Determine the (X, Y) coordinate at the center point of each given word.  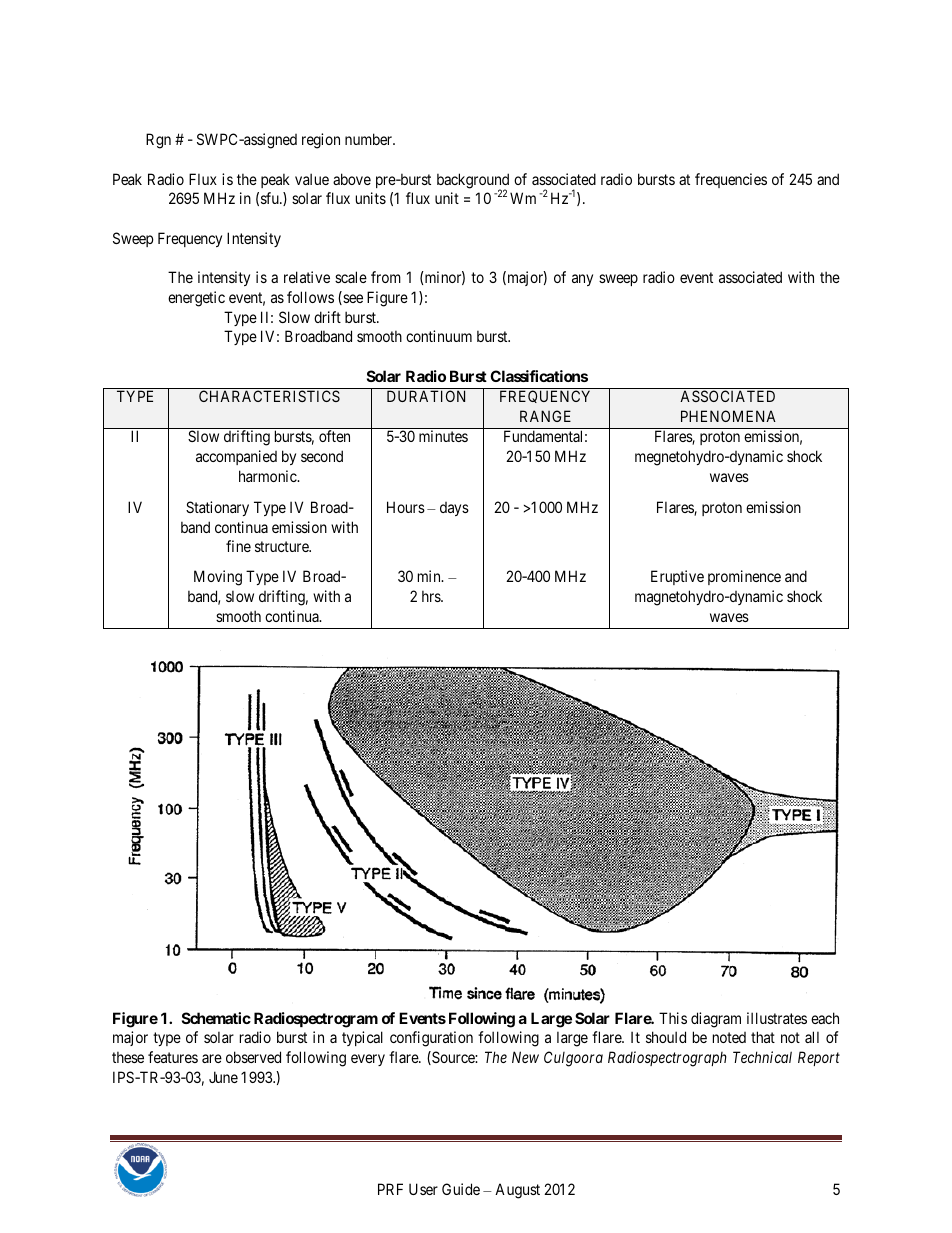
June (223, 1077)
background (473, 182)
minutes (443, 436)
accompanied (236, 457)
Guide (461, 1189)
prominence (744, 577)
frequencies (731, 180)
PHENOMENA (728, 416)
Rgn (158, 141)
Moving (218, 578)
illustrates (777, 1018)
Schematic (216, 1018)
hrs (432, 596)
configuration (431, 1039)
